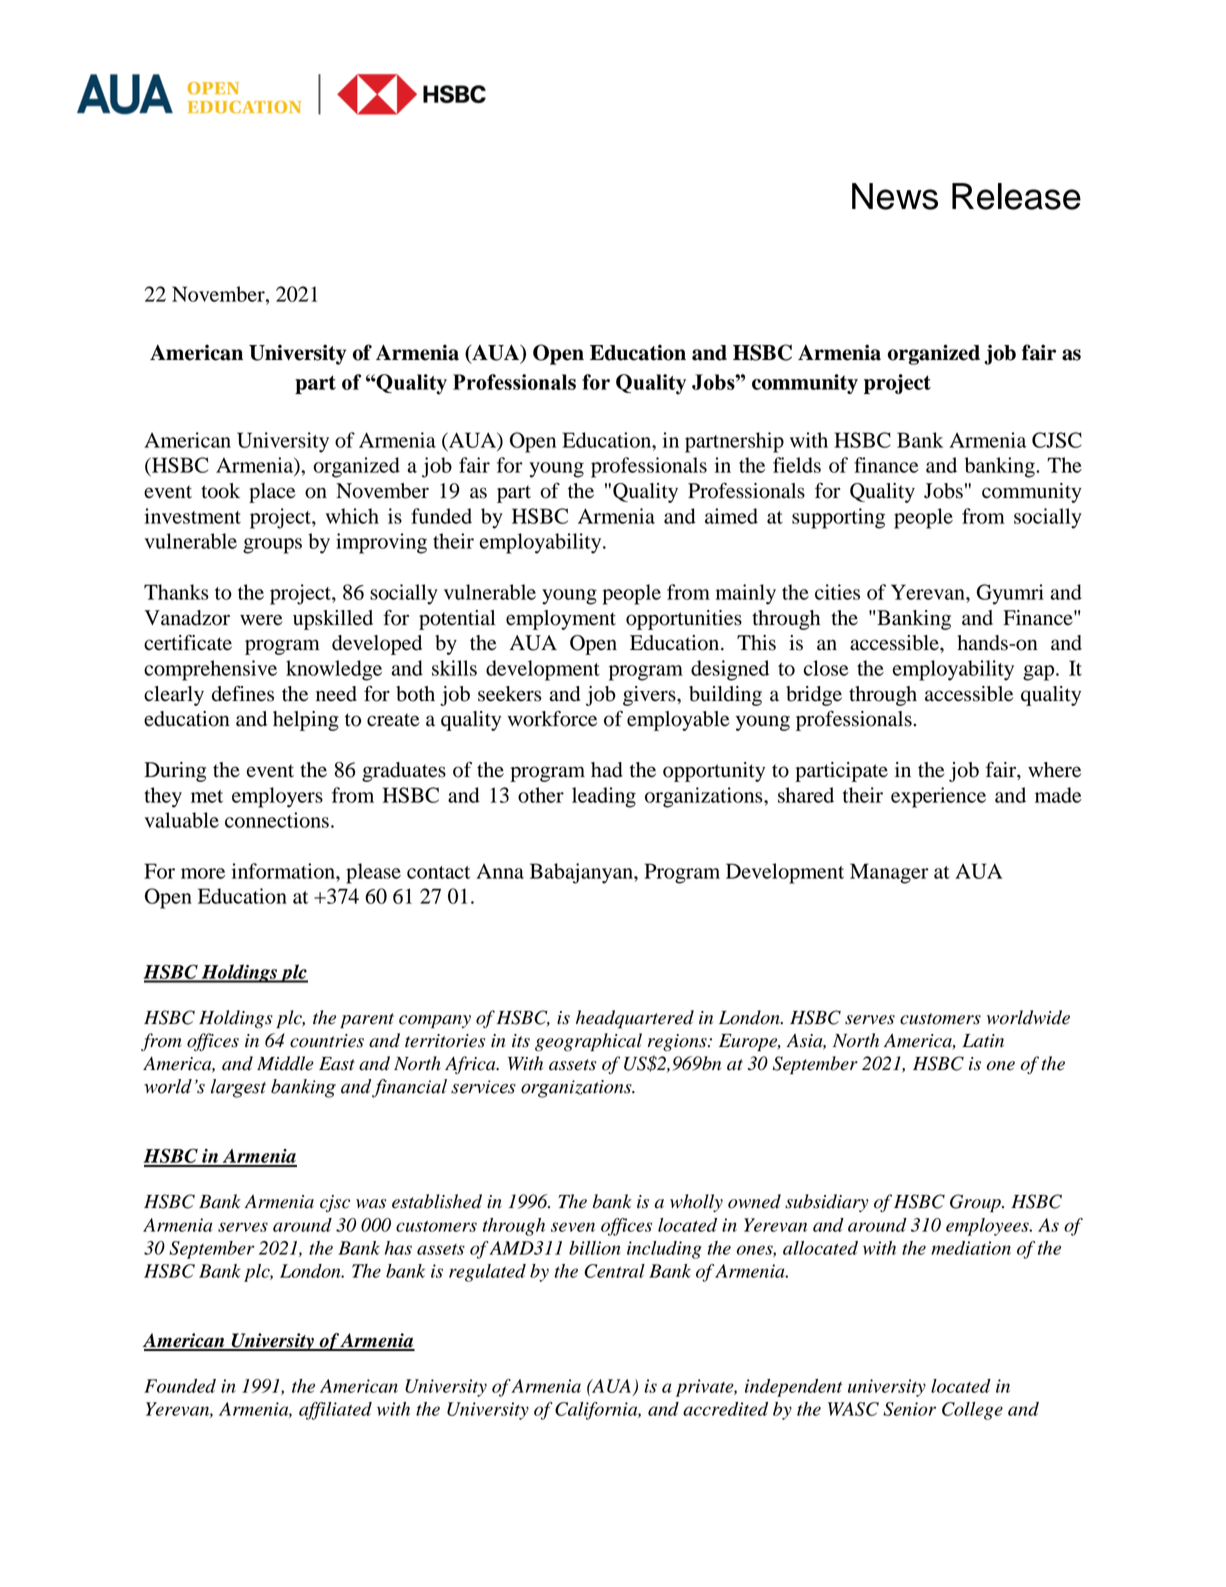 Image resolution: width=1226 pixels, height=1587 pixels. Describe the element at coordinates (335, 1411) in the page. I see `affiliated` at that location.
